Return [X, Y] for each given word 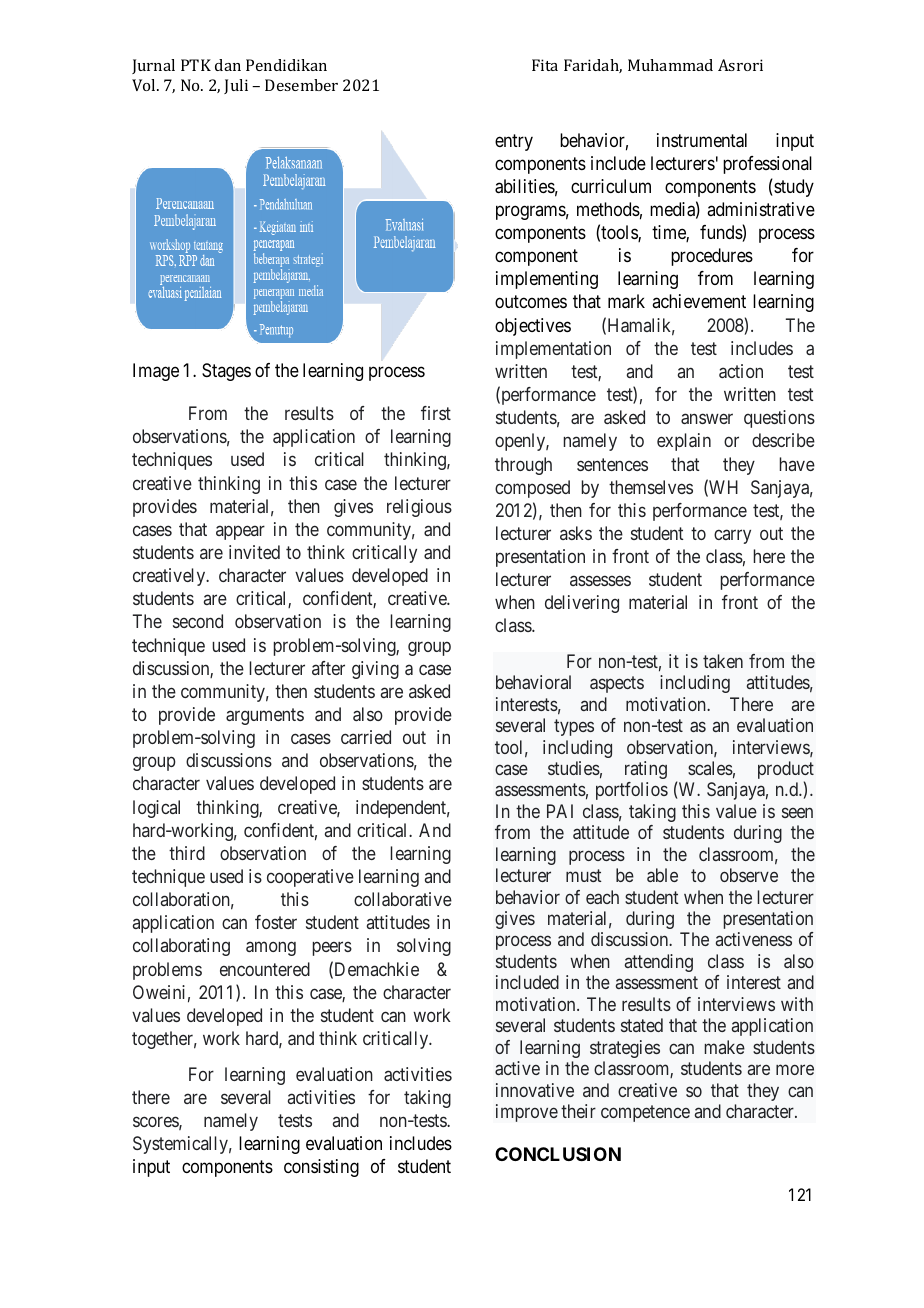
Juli [236, 86]
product [786, 771]
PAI [560, 811]
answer [707, 419]
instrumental [702, 140]
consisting [321, 1168]
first [436, 413]
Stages [226, 372]
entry [514, 142]
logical [156, 809]
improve [527, 1113]
